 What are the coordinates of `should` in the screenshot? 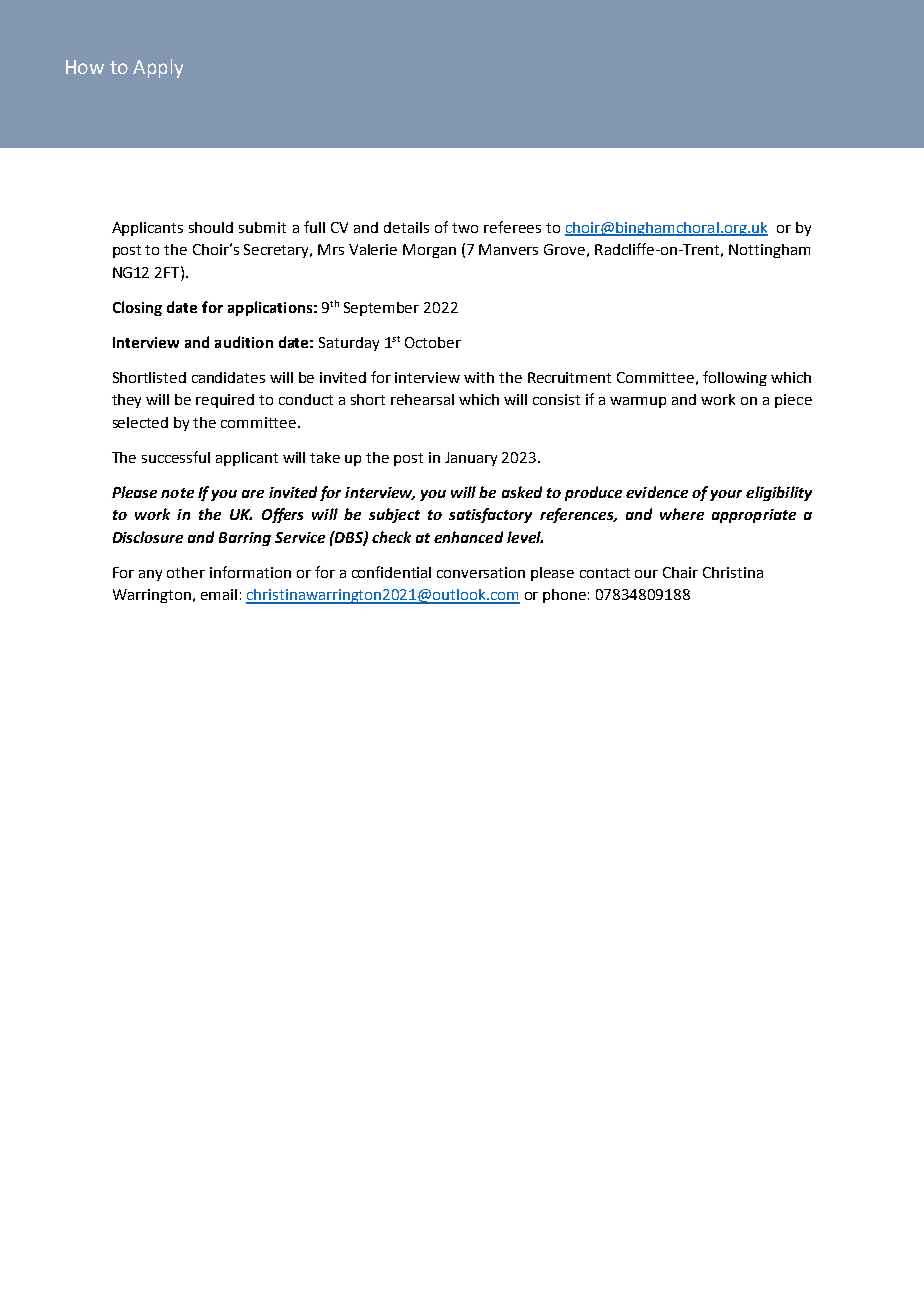 It's located at (211, 227).
